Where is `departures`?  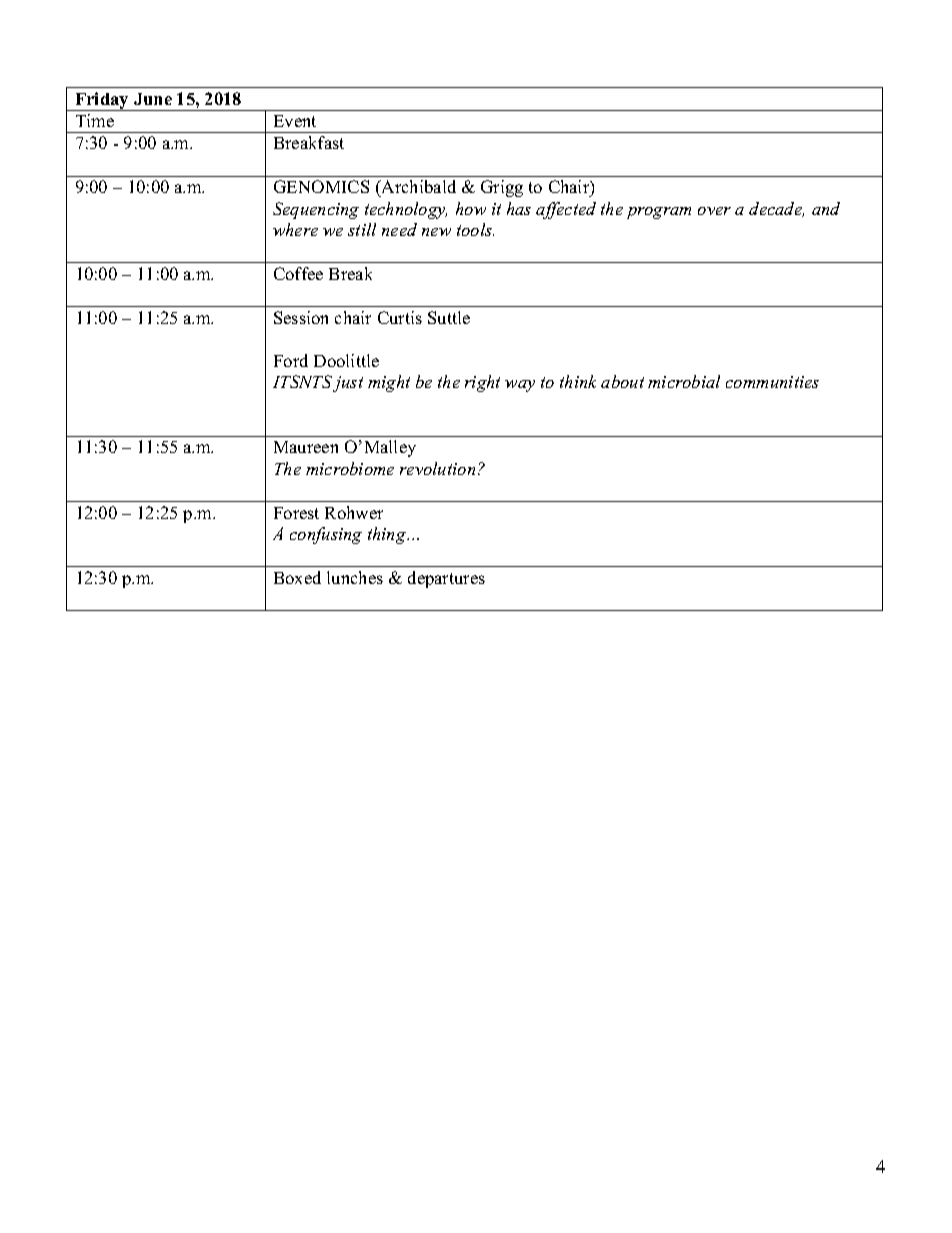
departures is located at coordinates (446, 579).
